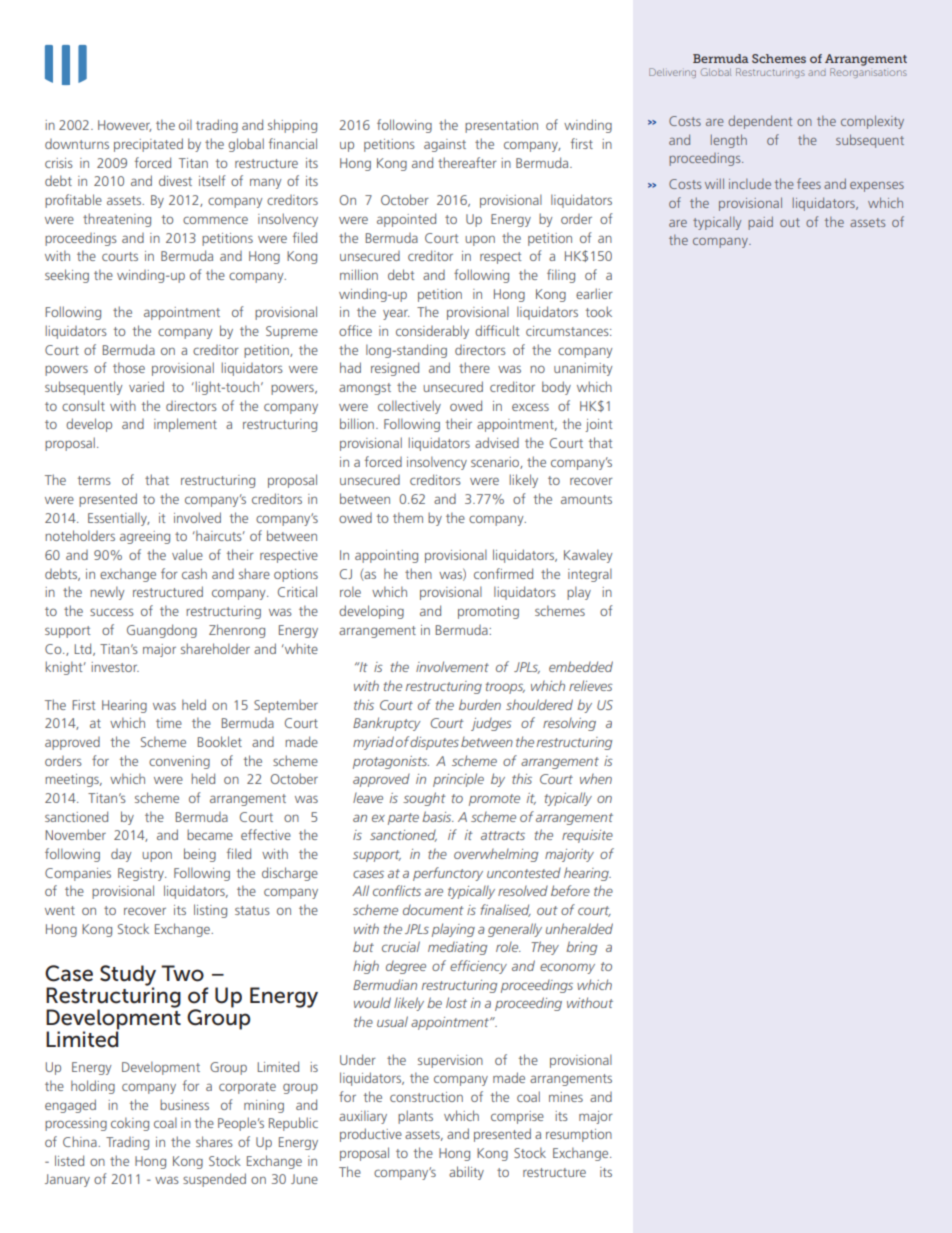 Image resolution: width=952 pixels, height=1233 pixels. Describe the element at coordinates (497, 442) in the image. I see `advised` at that location.
